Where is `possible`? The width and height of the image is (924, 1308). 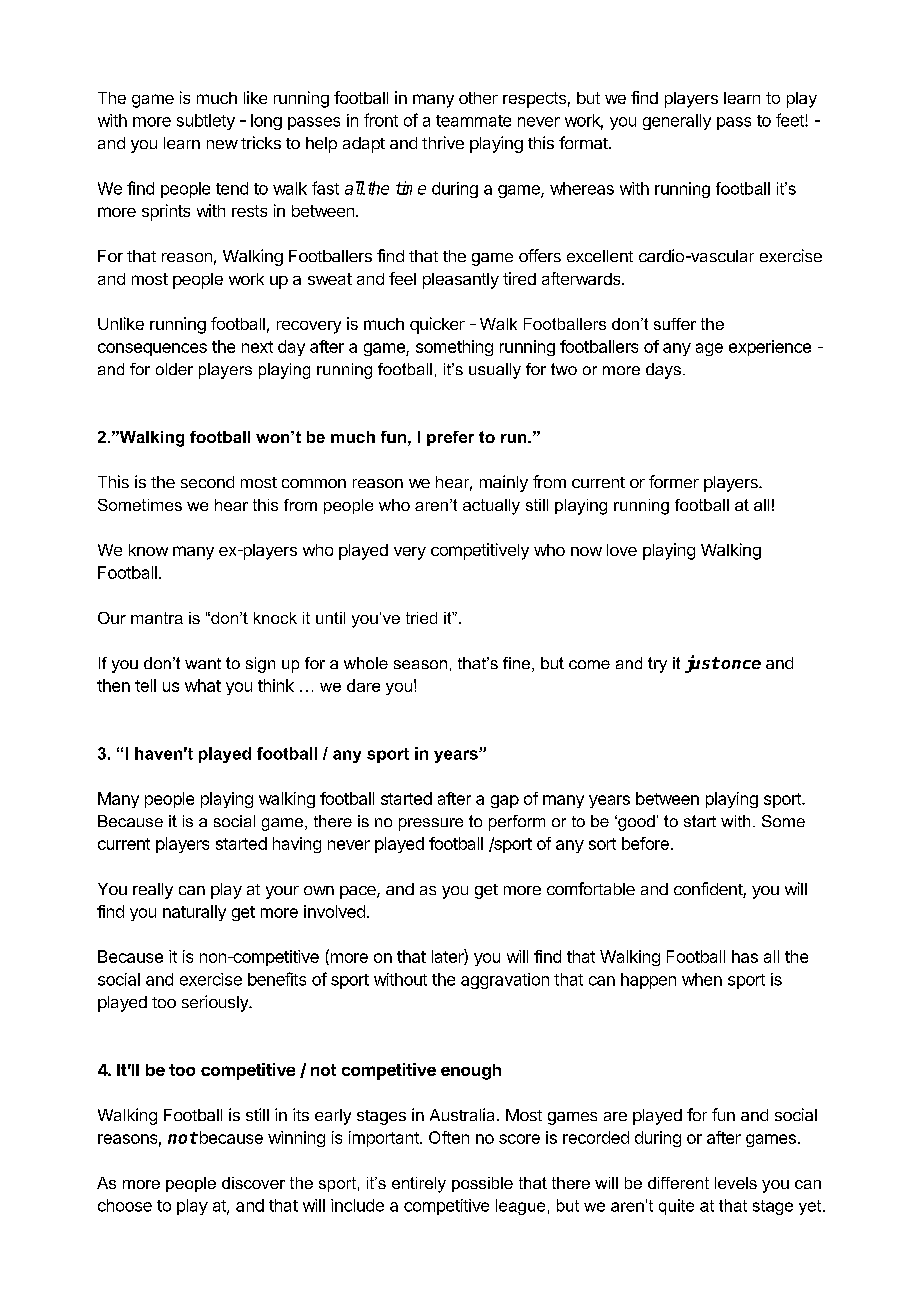
possible is located at coordinates (482, 1184).
